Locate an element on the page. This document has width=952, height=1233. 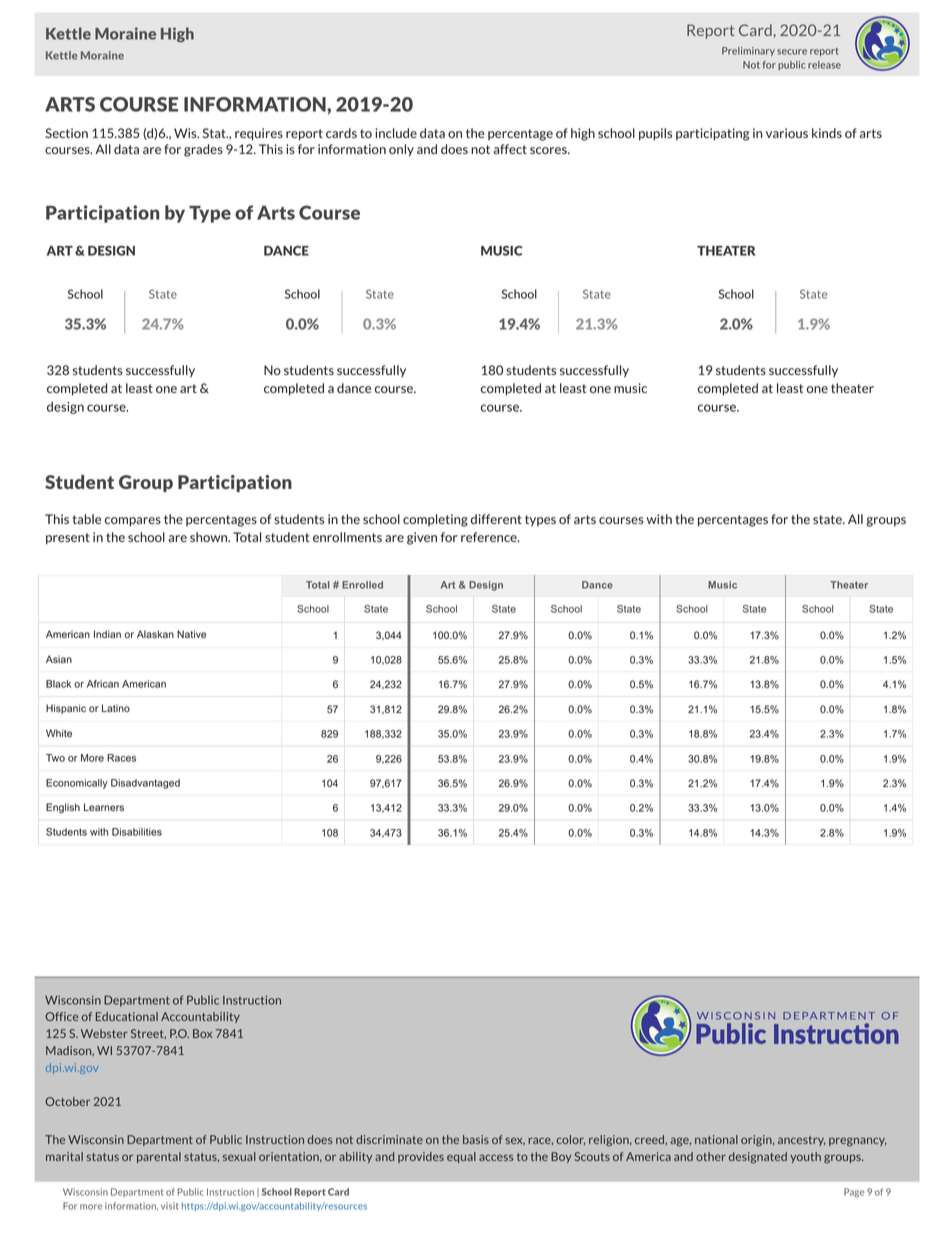
grades is located at coordinates (203, 150).
